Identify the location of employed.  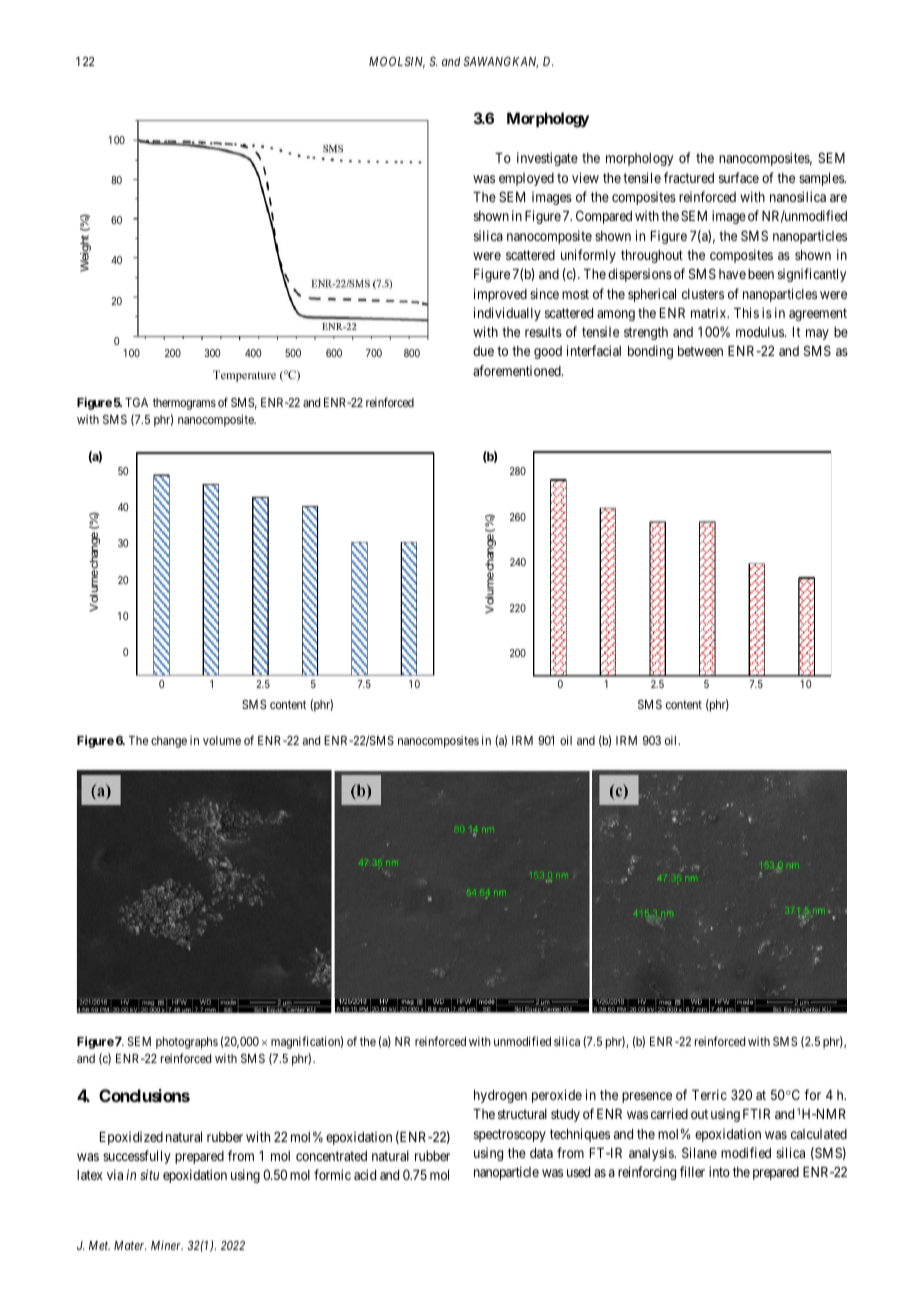
(526, 179).
